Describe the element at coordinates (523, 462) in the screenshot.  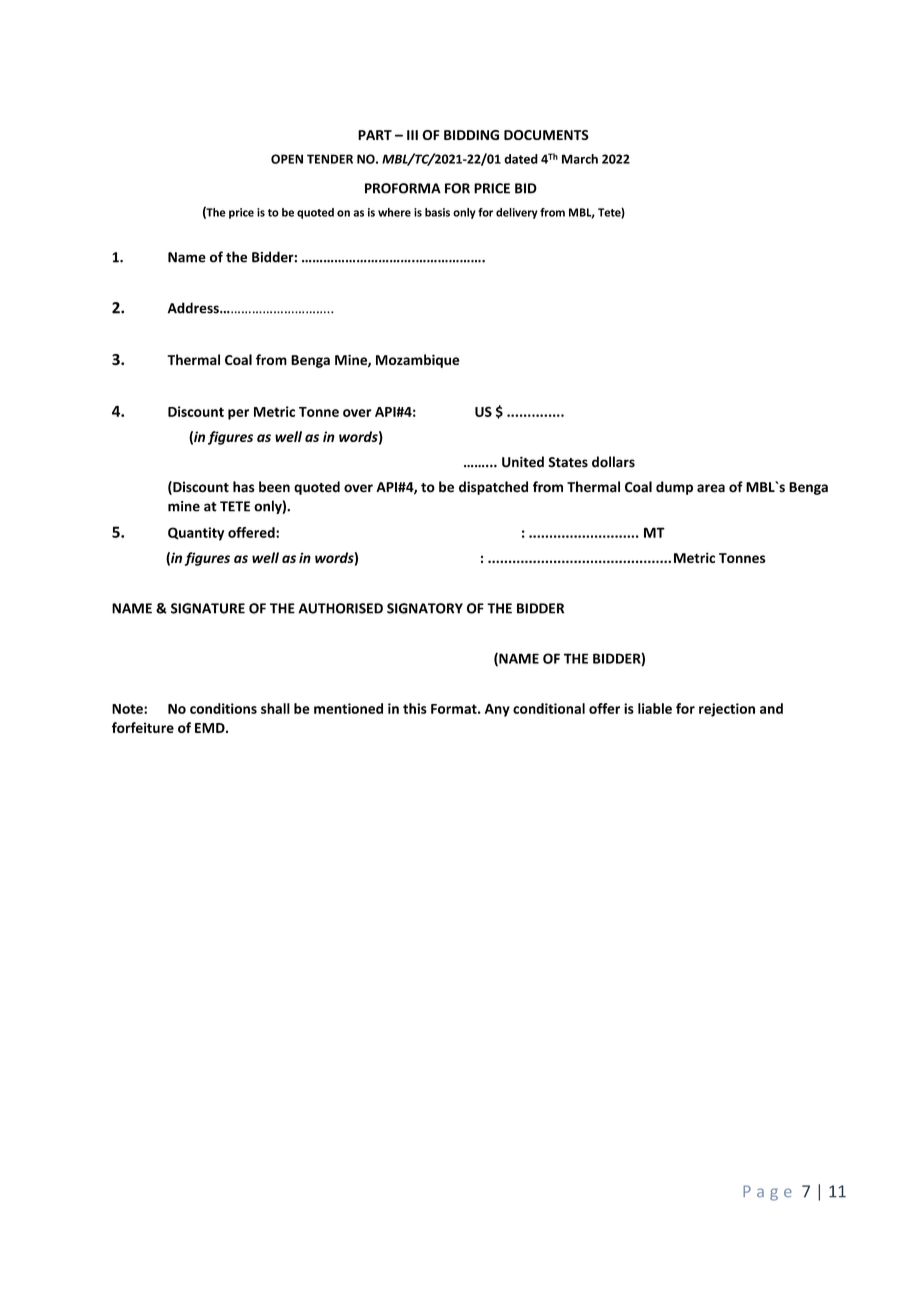
I see `United` at that location.
